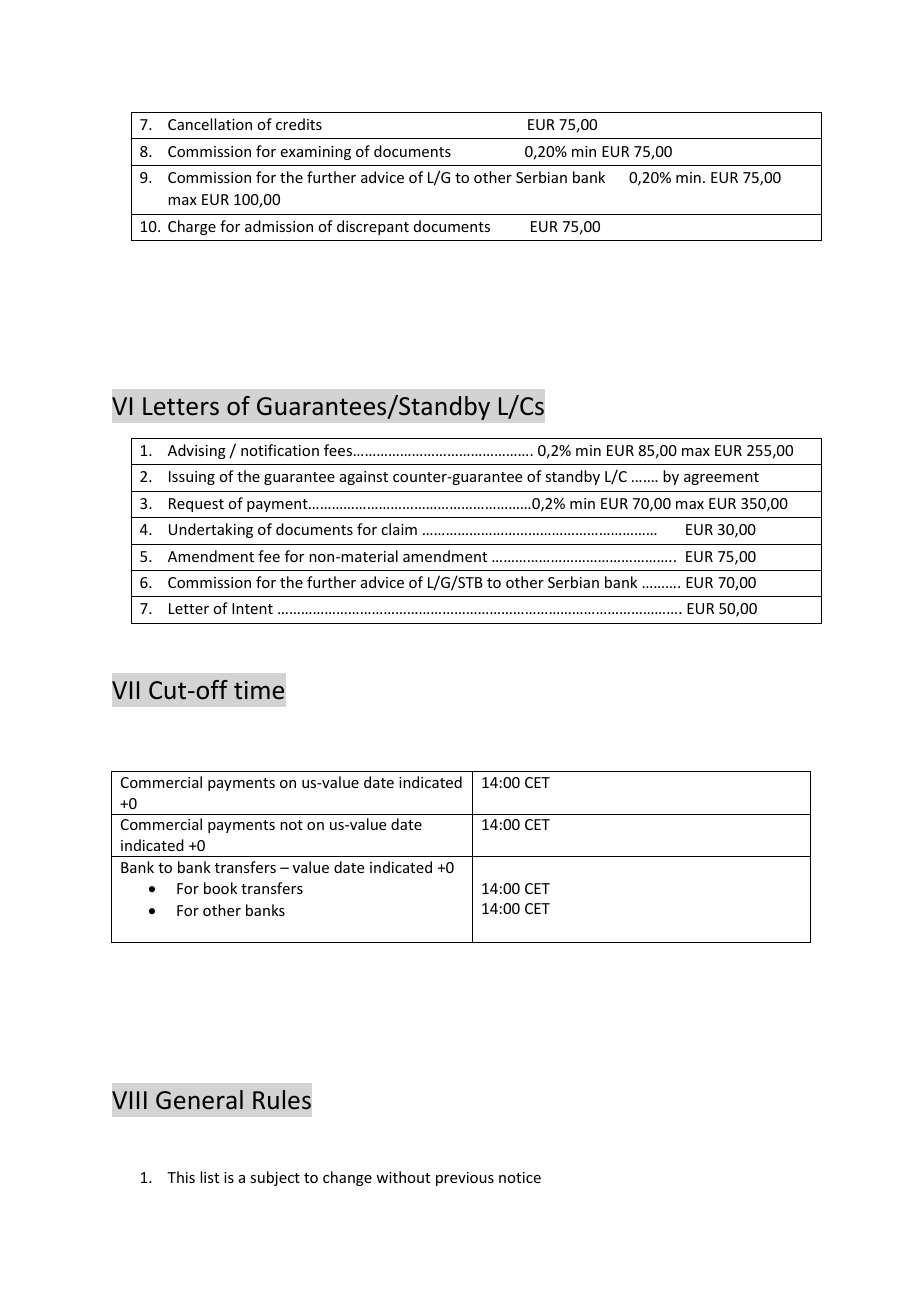  I want to click on book, so click(220, 888).
